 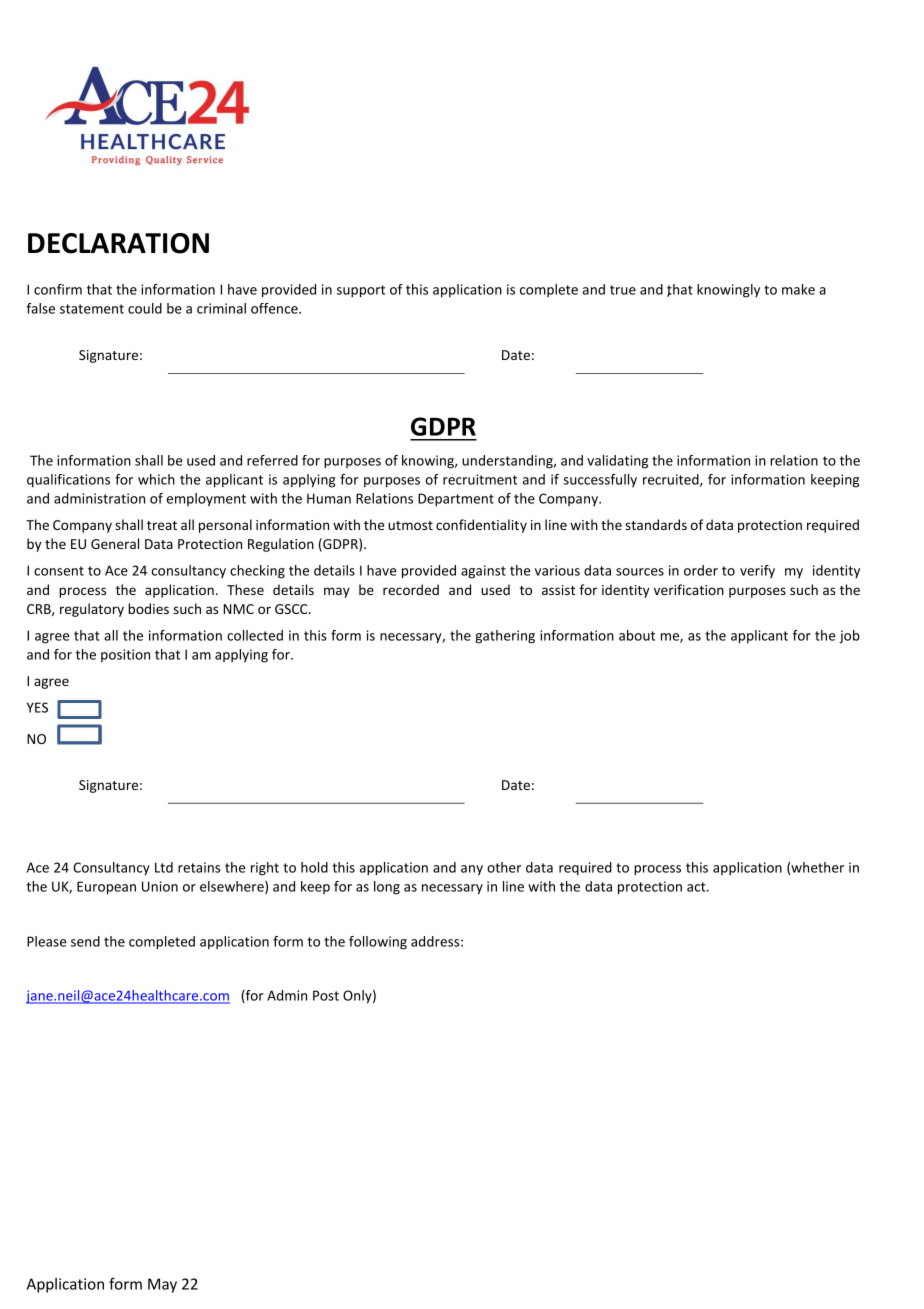 What do you see at coordinates (156, 479) in the screenshot?
I see `which` at bounding box center [156, 479].
